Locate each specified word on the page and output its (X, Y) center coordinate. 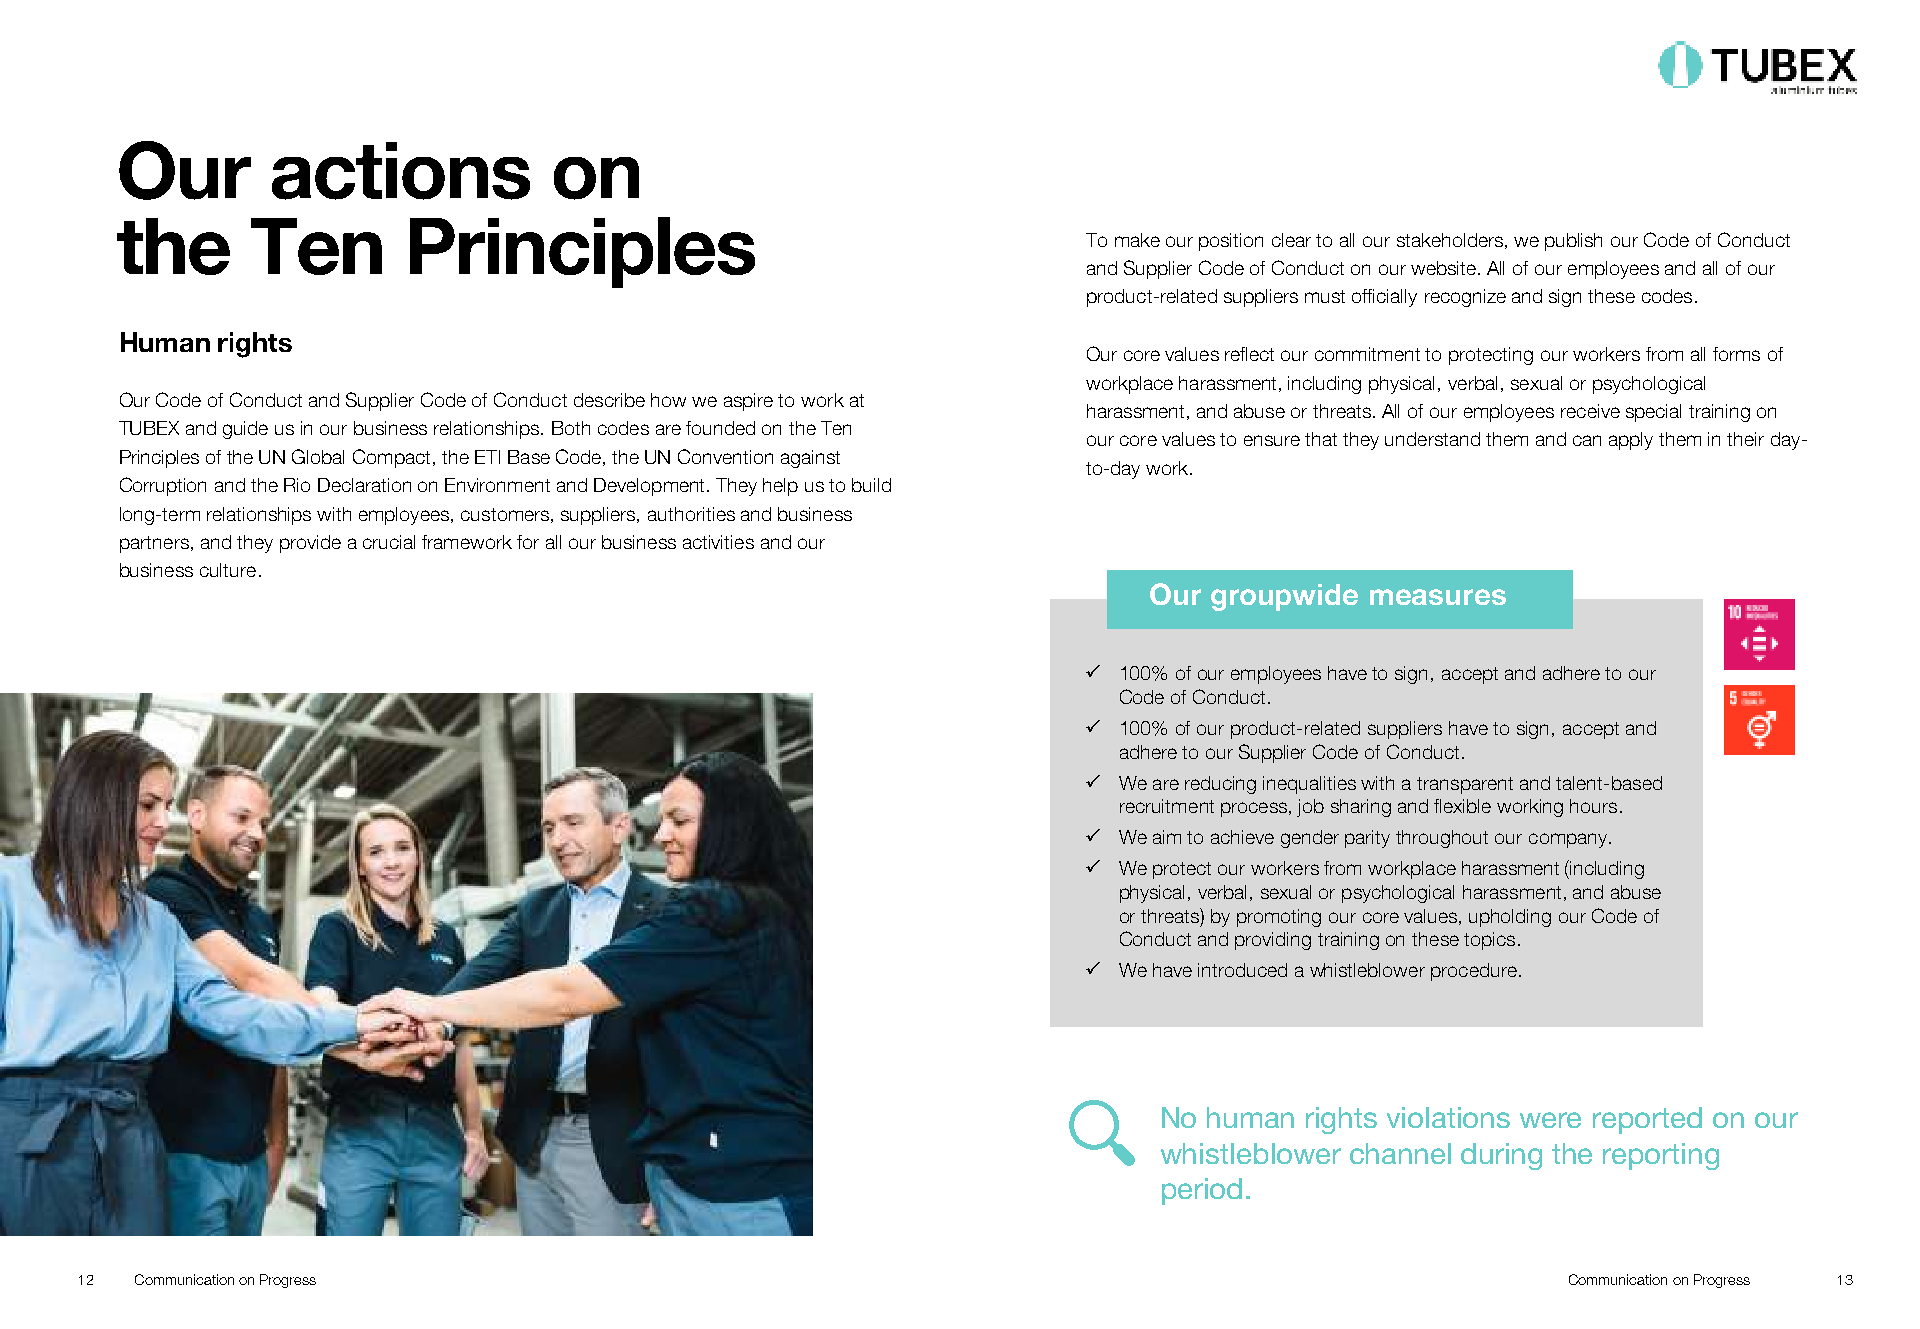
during (1501, 1156)
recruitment (1167, 806)
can (1587, 440)
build (871, 485)
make (1137, 240)
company (1569, 840)
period (1202, 1191)
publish (1573, 242)
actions (401, 171)
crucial (389, 542)
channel (1400, 1153)
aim (1167, 837)
